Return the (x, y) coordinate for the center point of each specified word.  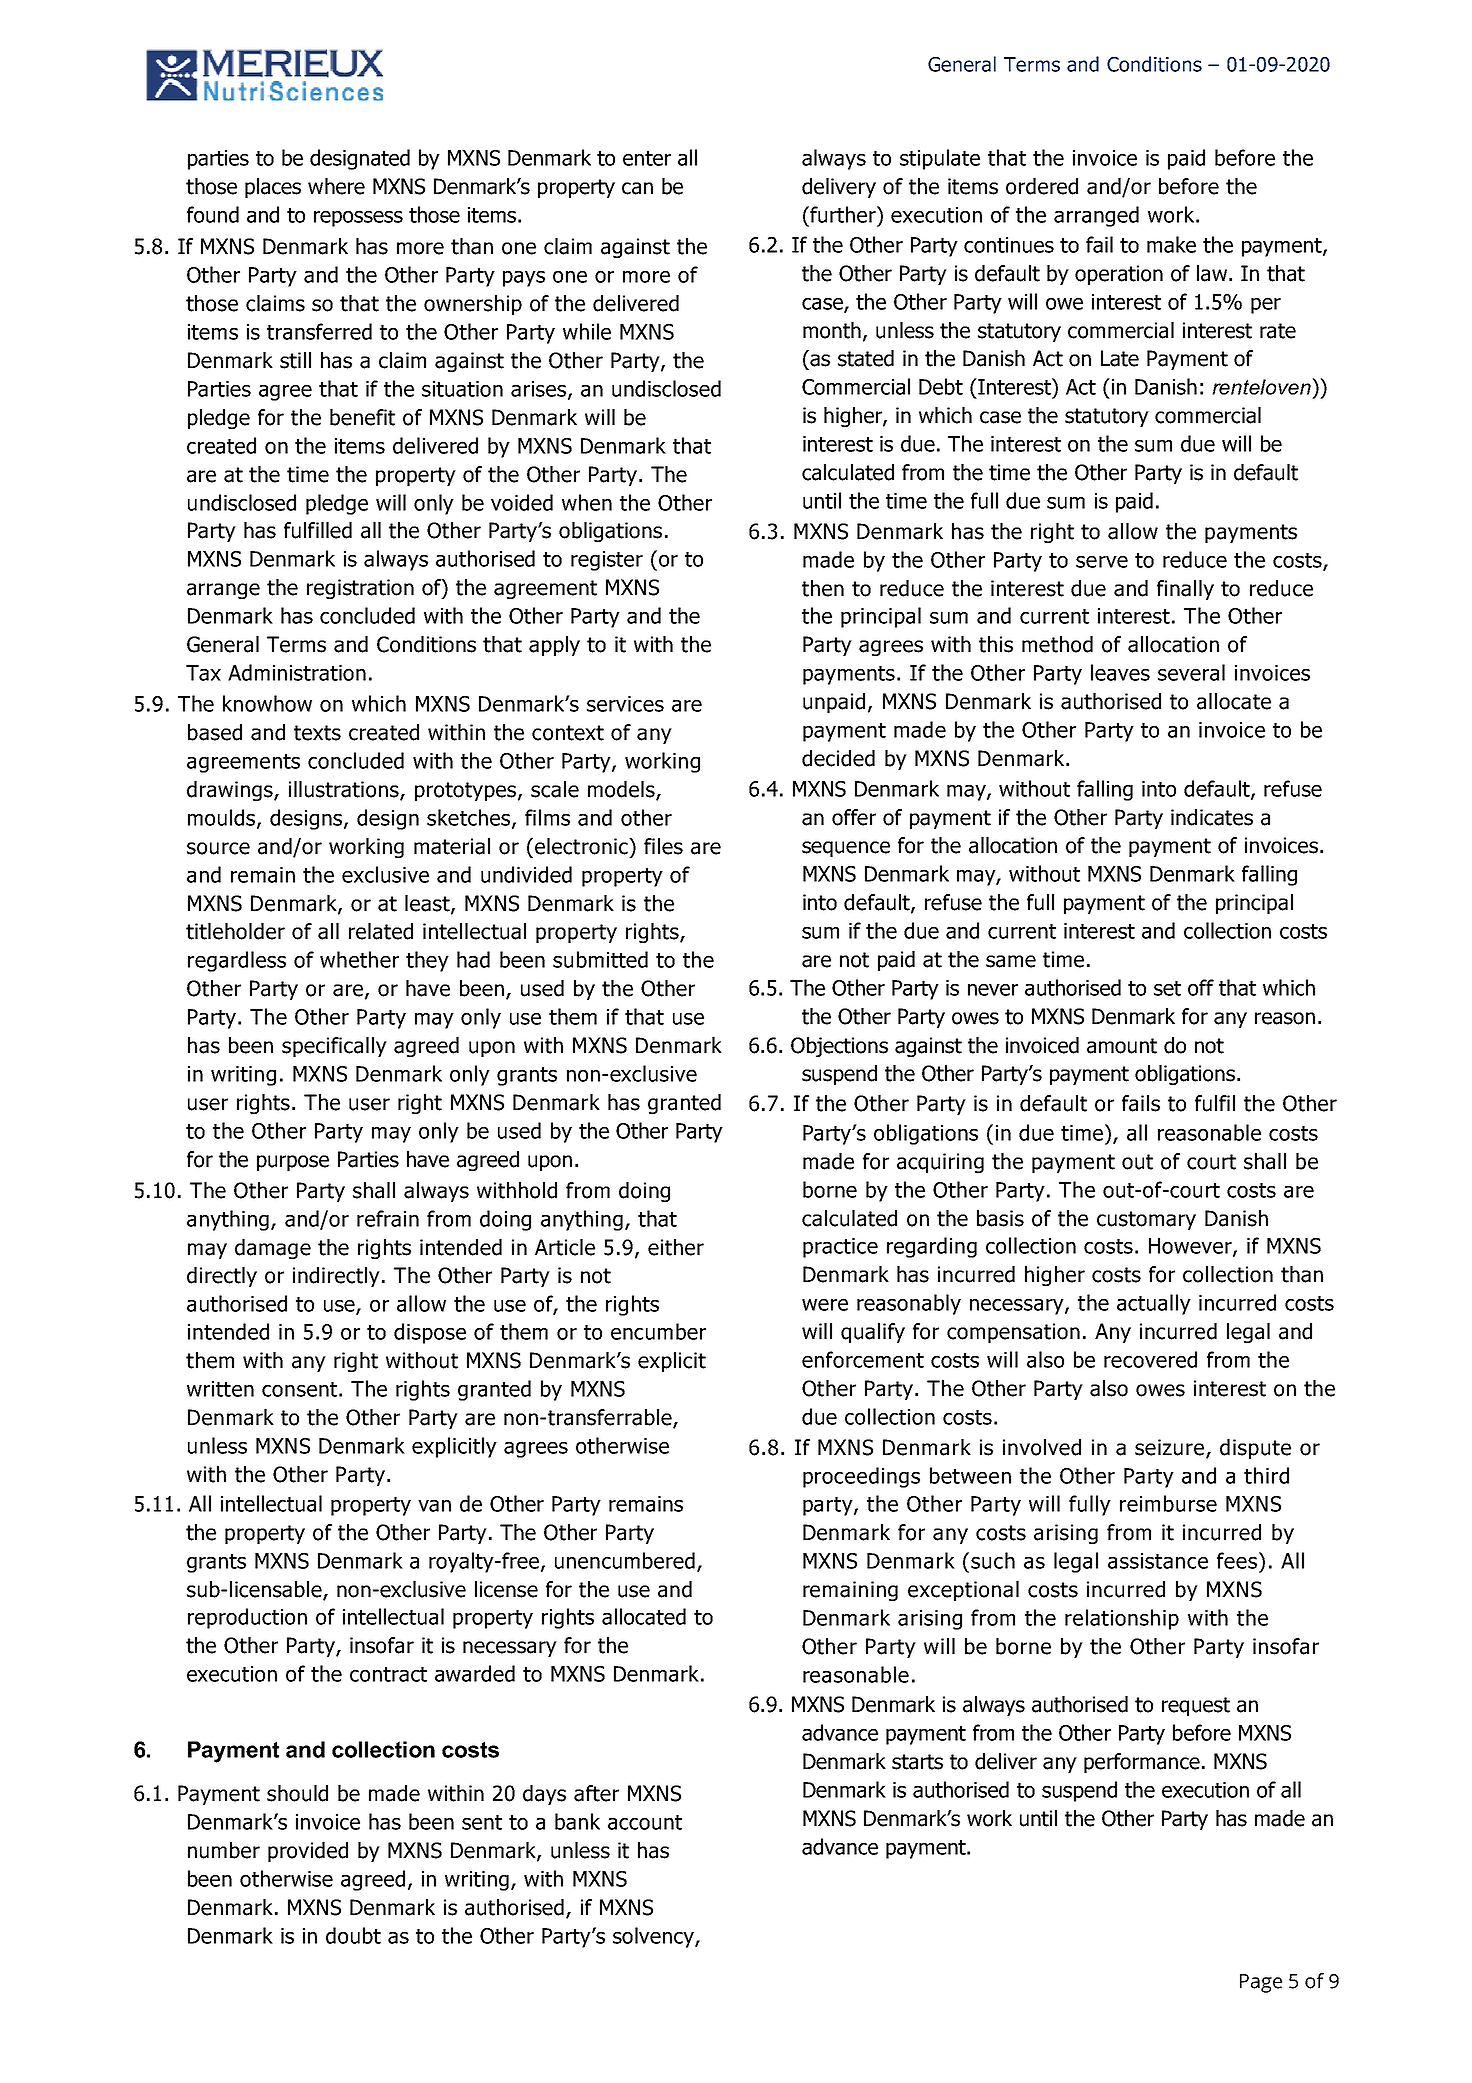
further (843, 214)
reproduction (247, 1618)
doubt (353, 1935)
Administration (297, 672)
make (1171, 244)
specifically (334, 1047)
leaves (1120, 672)
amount (1122, 1046)
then (823, 588)
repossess (358, 219)
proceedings (861, 1477)
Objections (839, 1047)
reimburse (1168, 1503)
